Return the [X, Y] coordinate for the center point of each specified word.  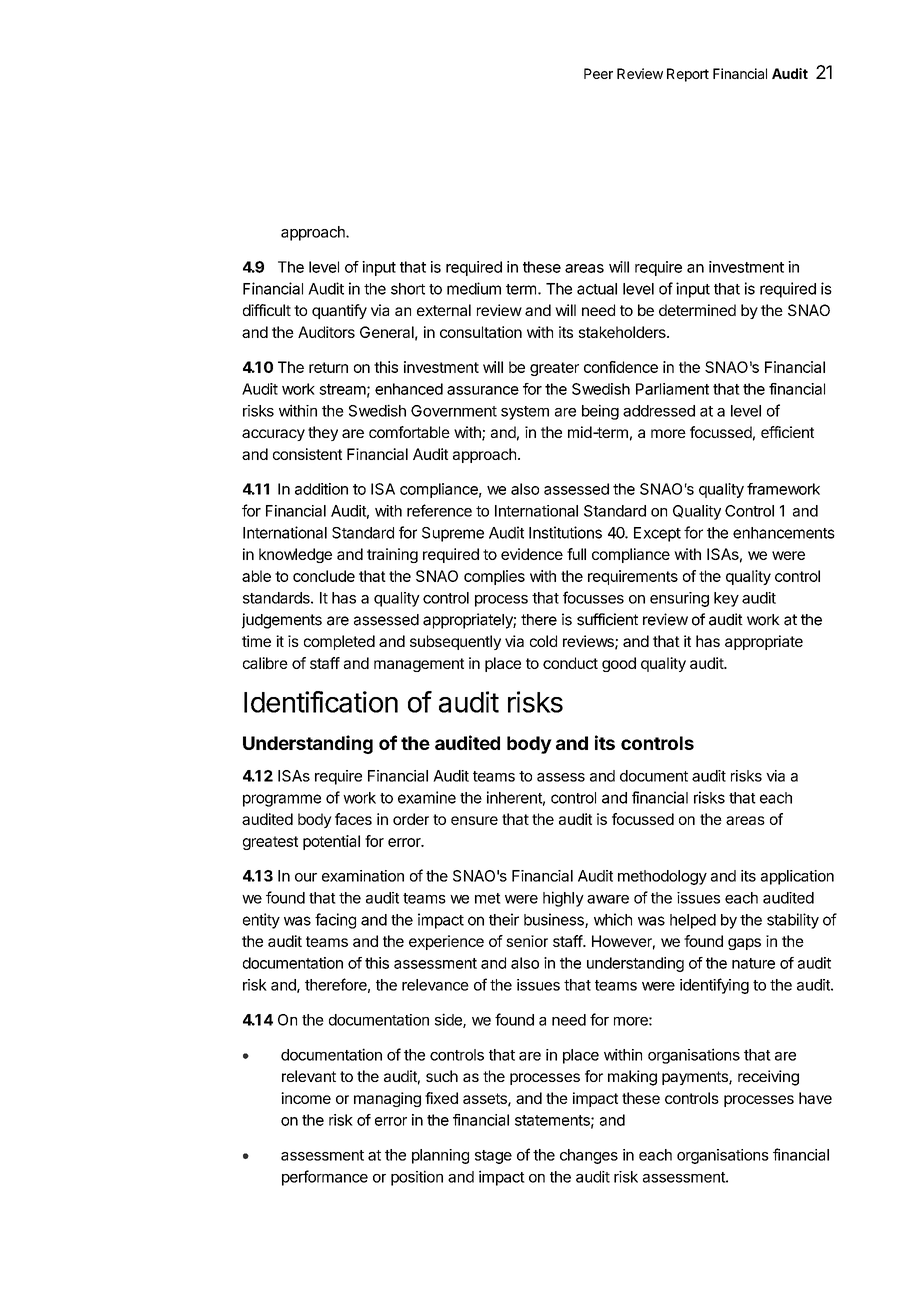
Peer [598, 73]
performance [325, 1178]
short [408, 289]
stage [493, 1157]
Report [688, 75]
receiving [768, 1078]
